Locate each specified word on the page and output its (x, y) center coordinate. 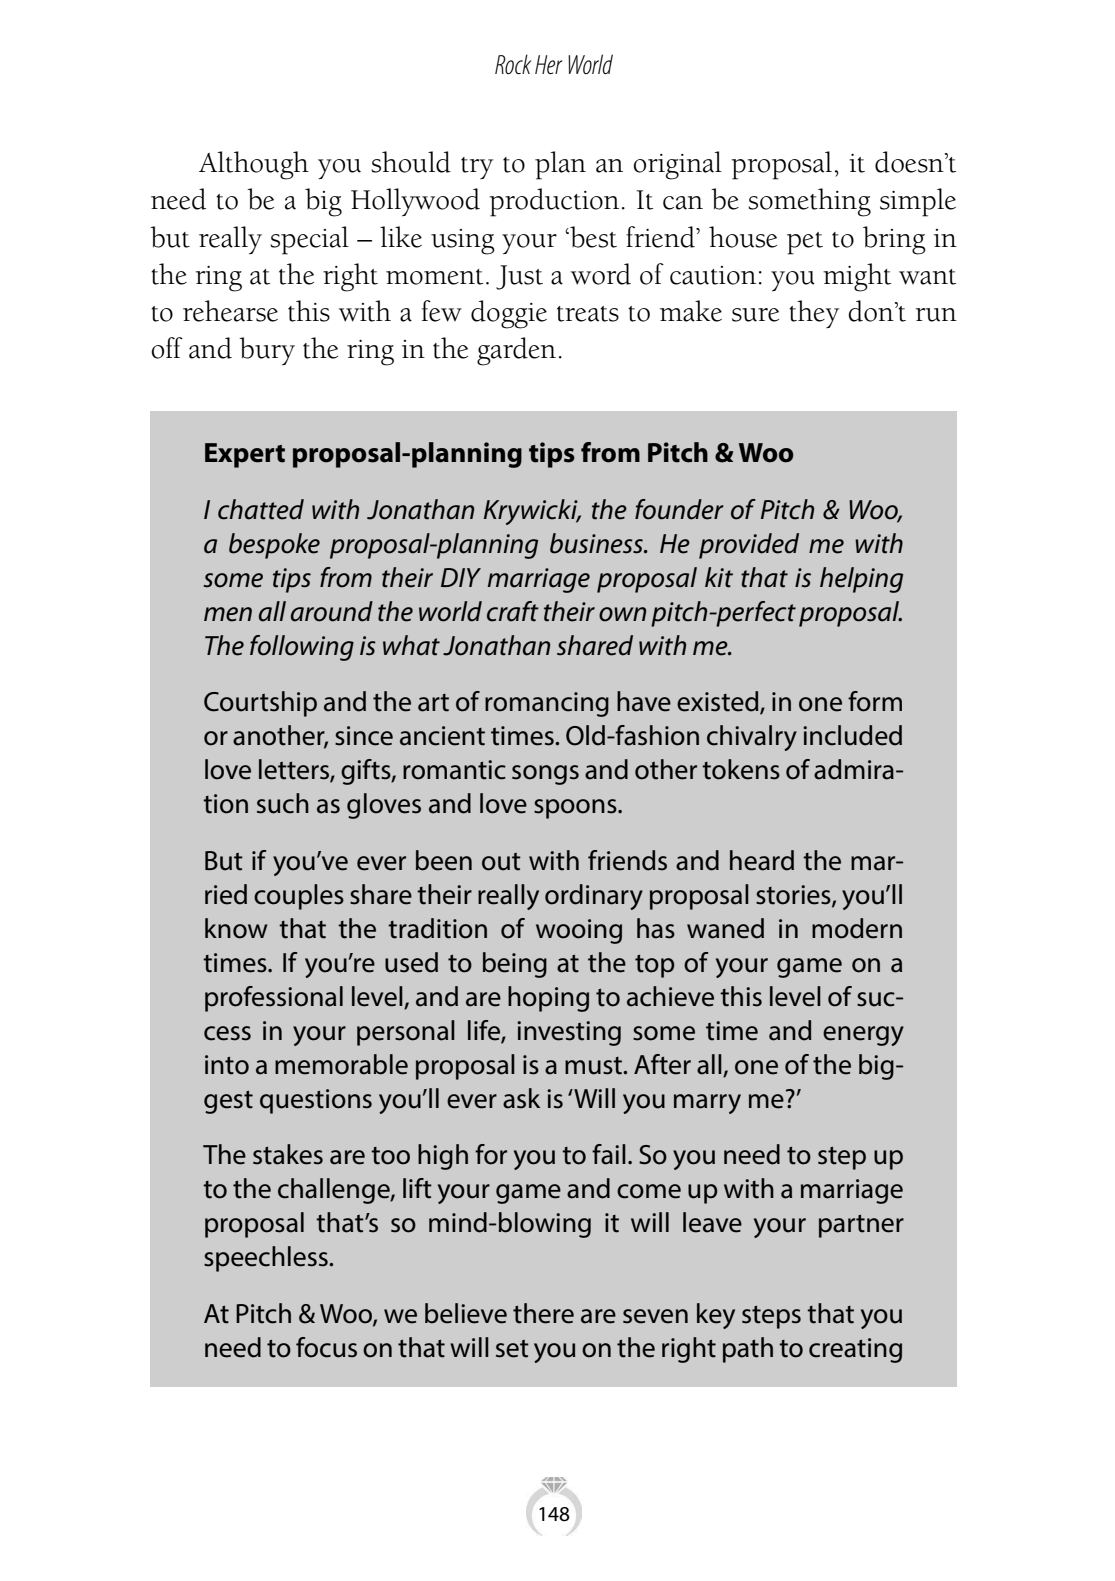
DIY (461, 577)
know (236, 928)
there (543, 1313)
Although (254, 165)
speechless (267, 1259)
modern (857, 928)
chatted (261, 509)
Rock (513, 64)
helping (861, 580)
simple (918, 202)
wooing (579, 931)
